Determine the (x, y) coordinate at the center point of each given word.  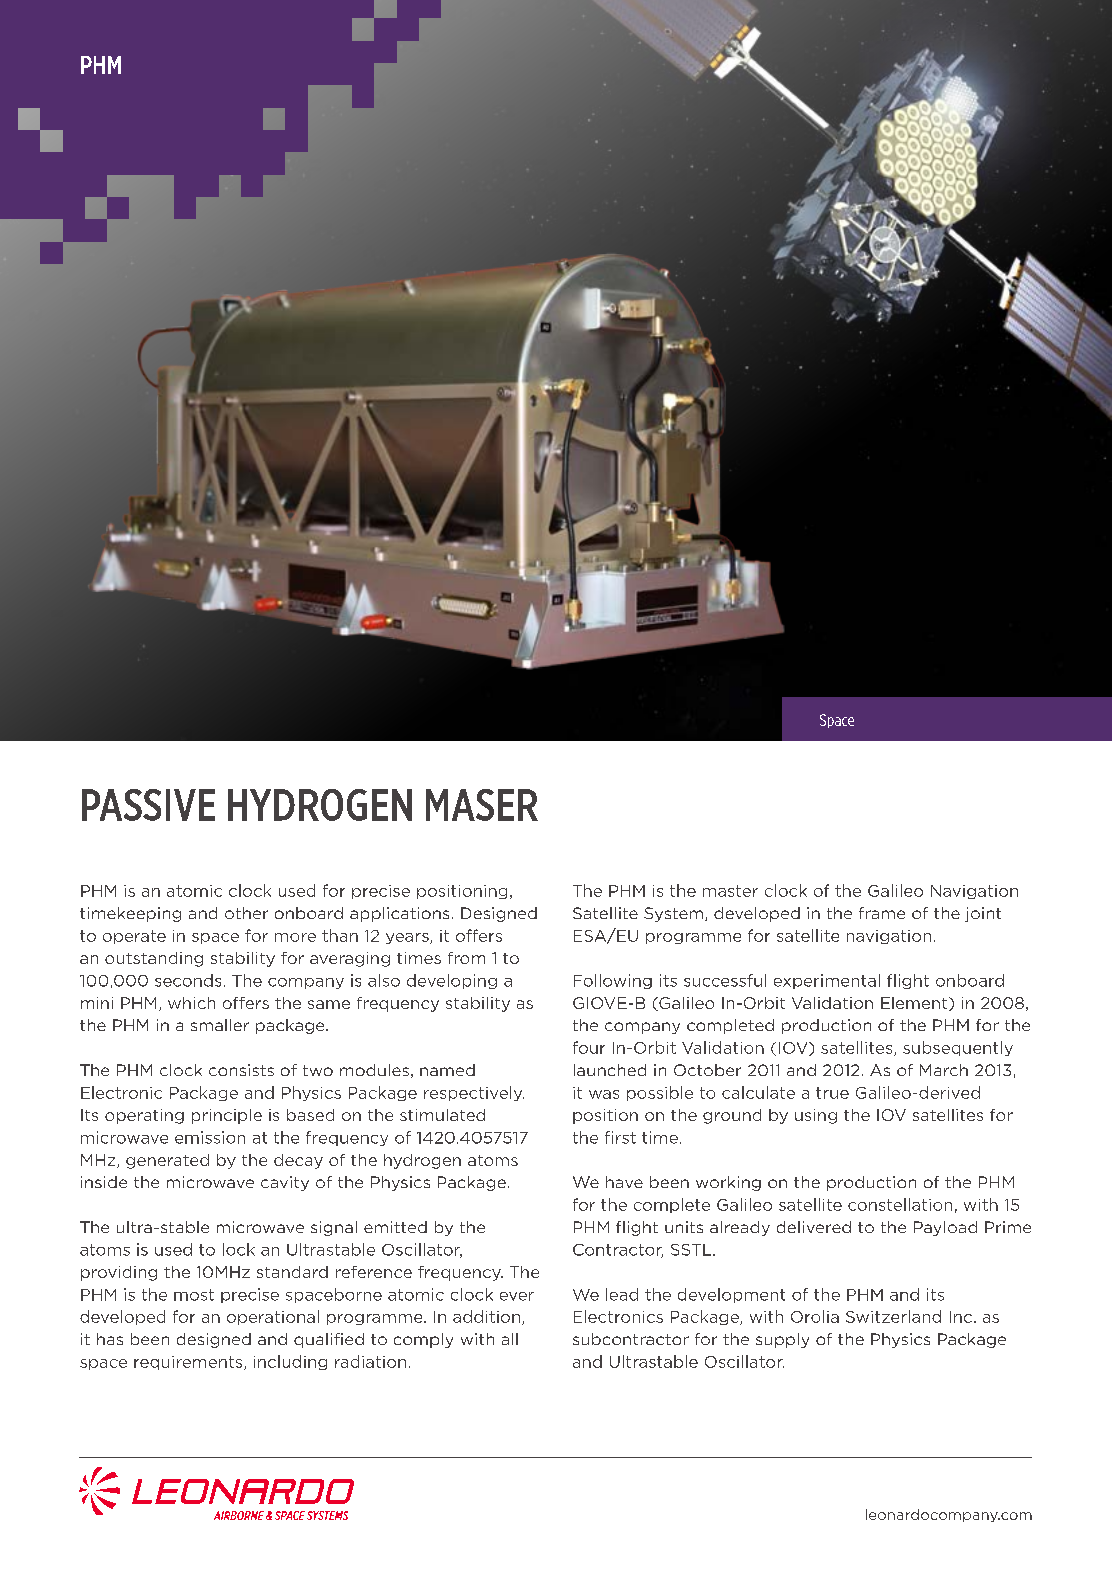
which (191, 1003)
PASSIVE (148, 805)
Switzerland (893, 1316)
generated (167, 1161)
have (624, 1182)
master (730, 891)
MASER (482, 805)
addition (486, 1316)
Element (915, 1004)
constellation (900, 1204)
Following (613, 981)
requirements (189, 1363)
